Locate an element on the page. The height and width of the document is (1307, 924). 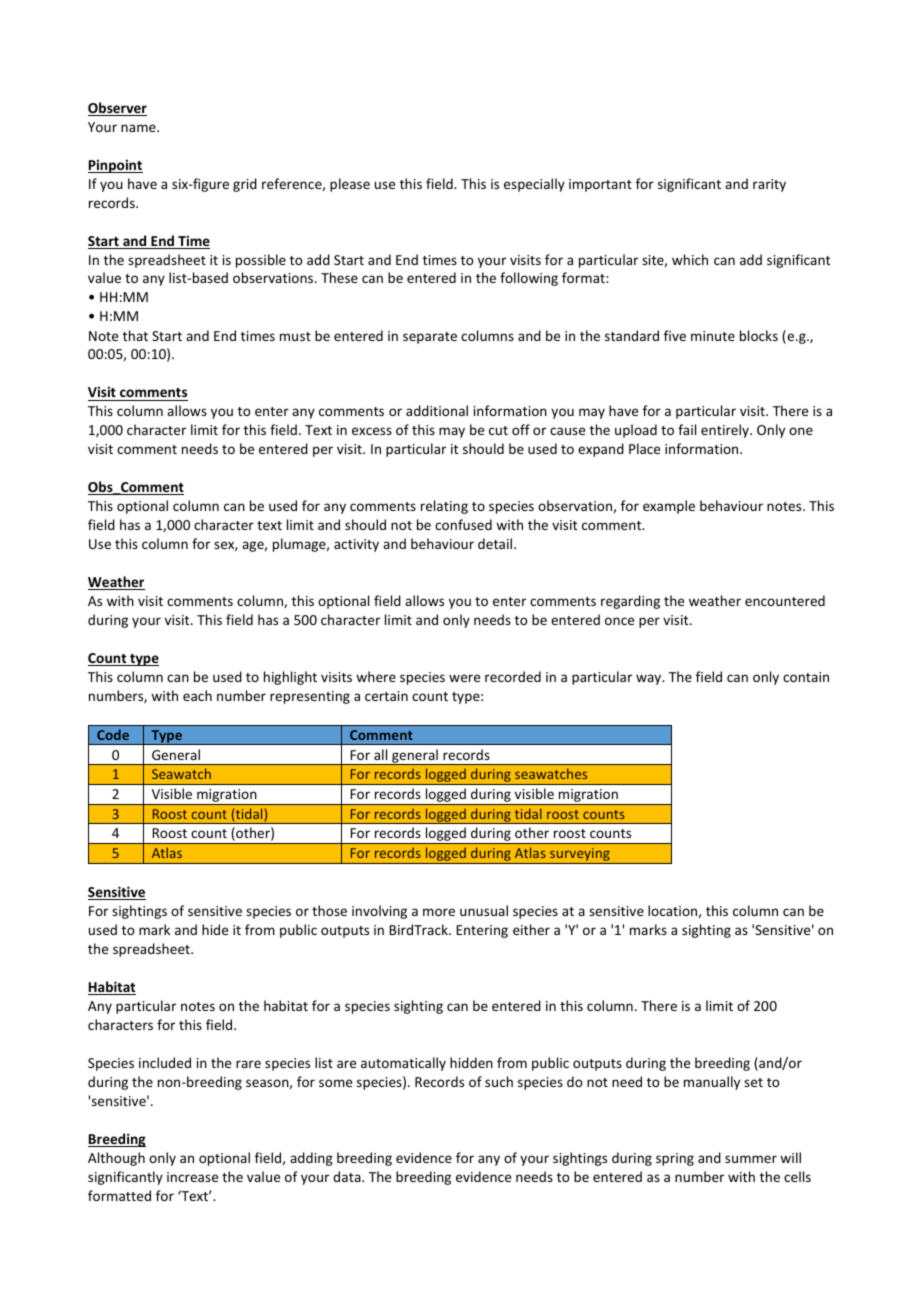
grid is located at coordinates (245, 185).
